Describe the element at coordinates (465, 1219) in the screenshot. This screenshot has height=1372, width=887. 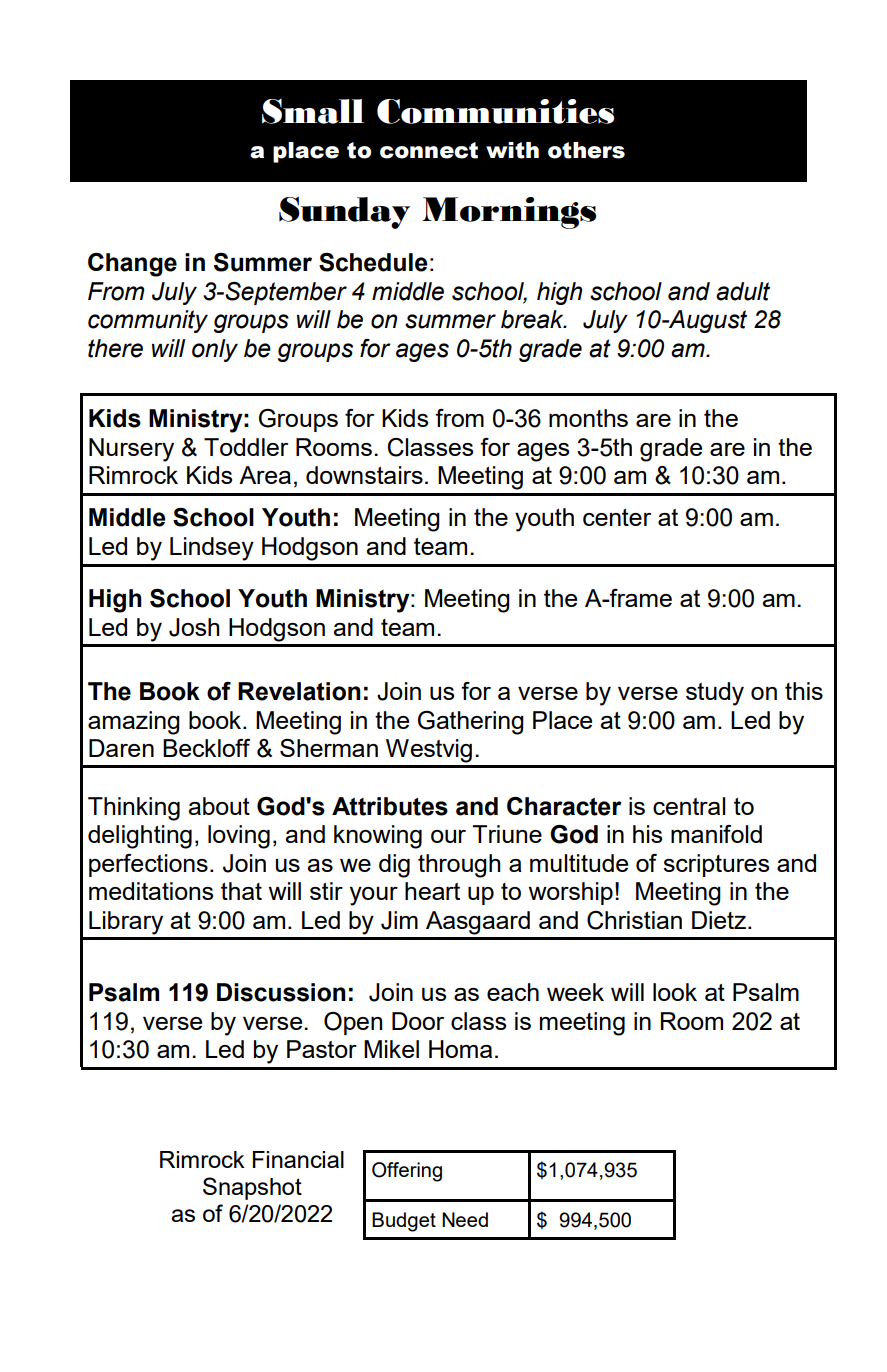
I see `Need` at that location.
